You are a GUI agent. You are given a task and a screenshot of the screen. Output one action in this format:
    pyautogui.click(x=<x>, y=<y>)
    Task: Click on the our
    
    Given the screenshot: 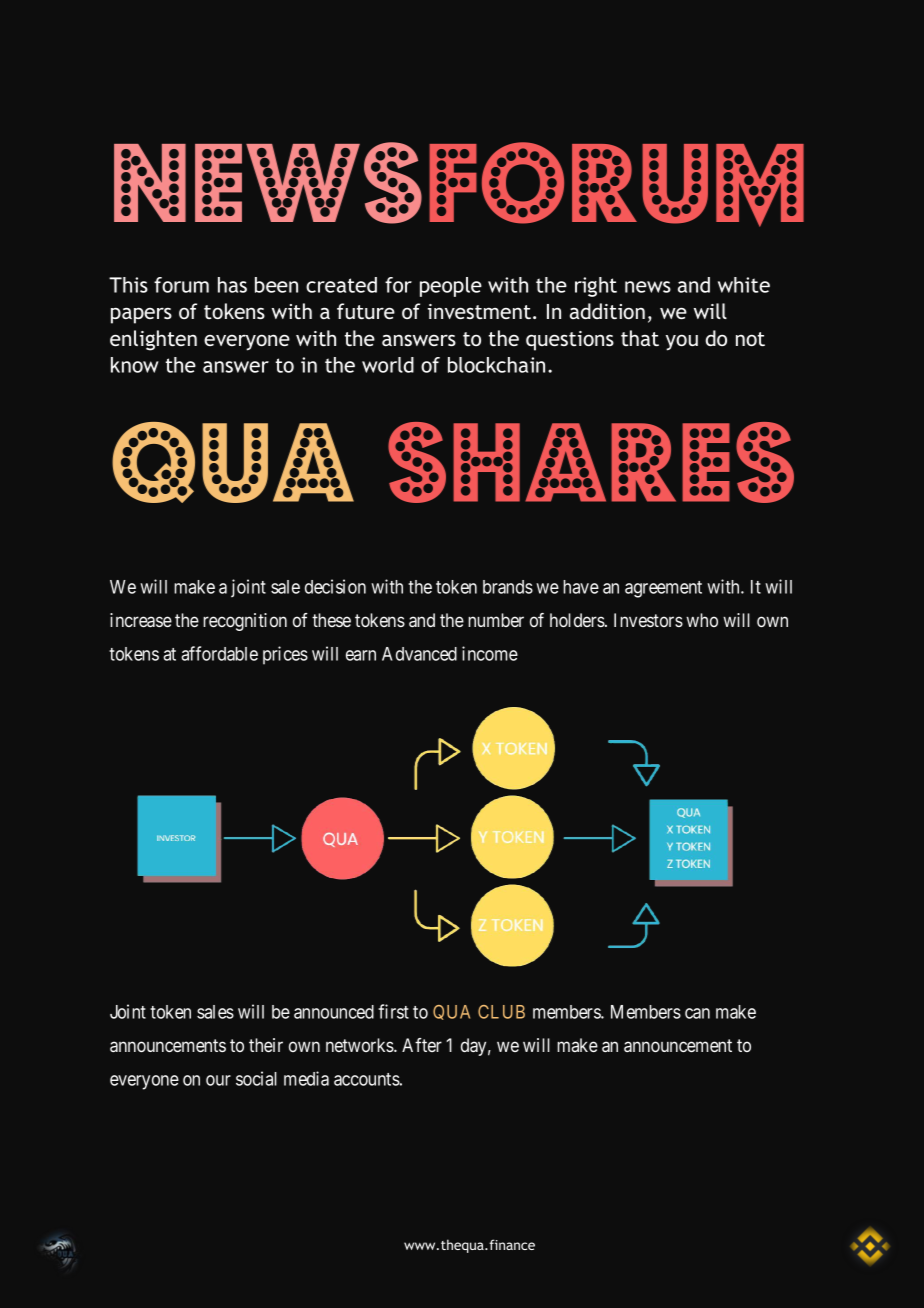 What is the action you would take?
    pyautogui.click(x=218, y=1080)
